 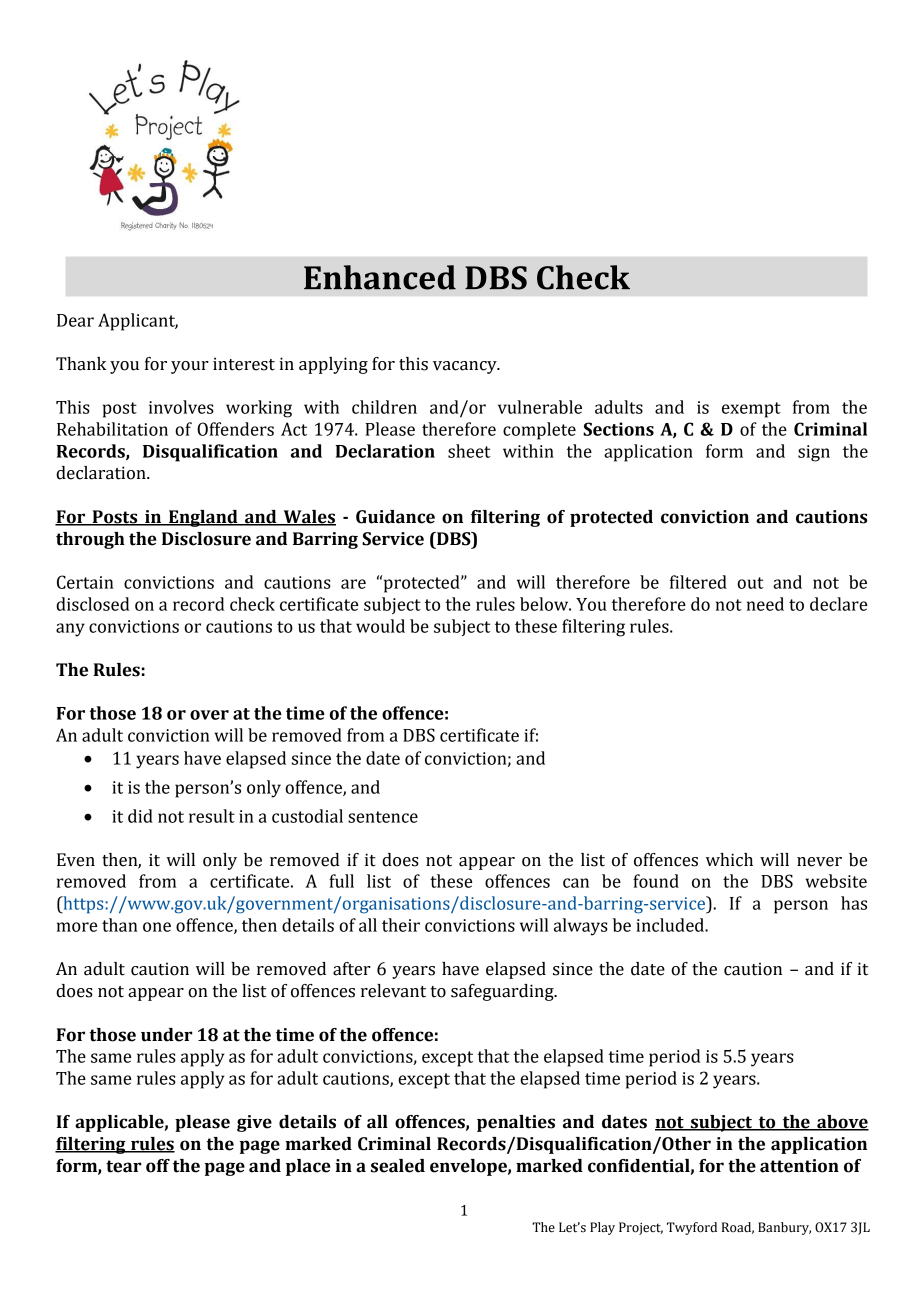 What do you see at coordinates (157, 927) in the screenshot?
I see `one` at bounding box center [157, 927].
